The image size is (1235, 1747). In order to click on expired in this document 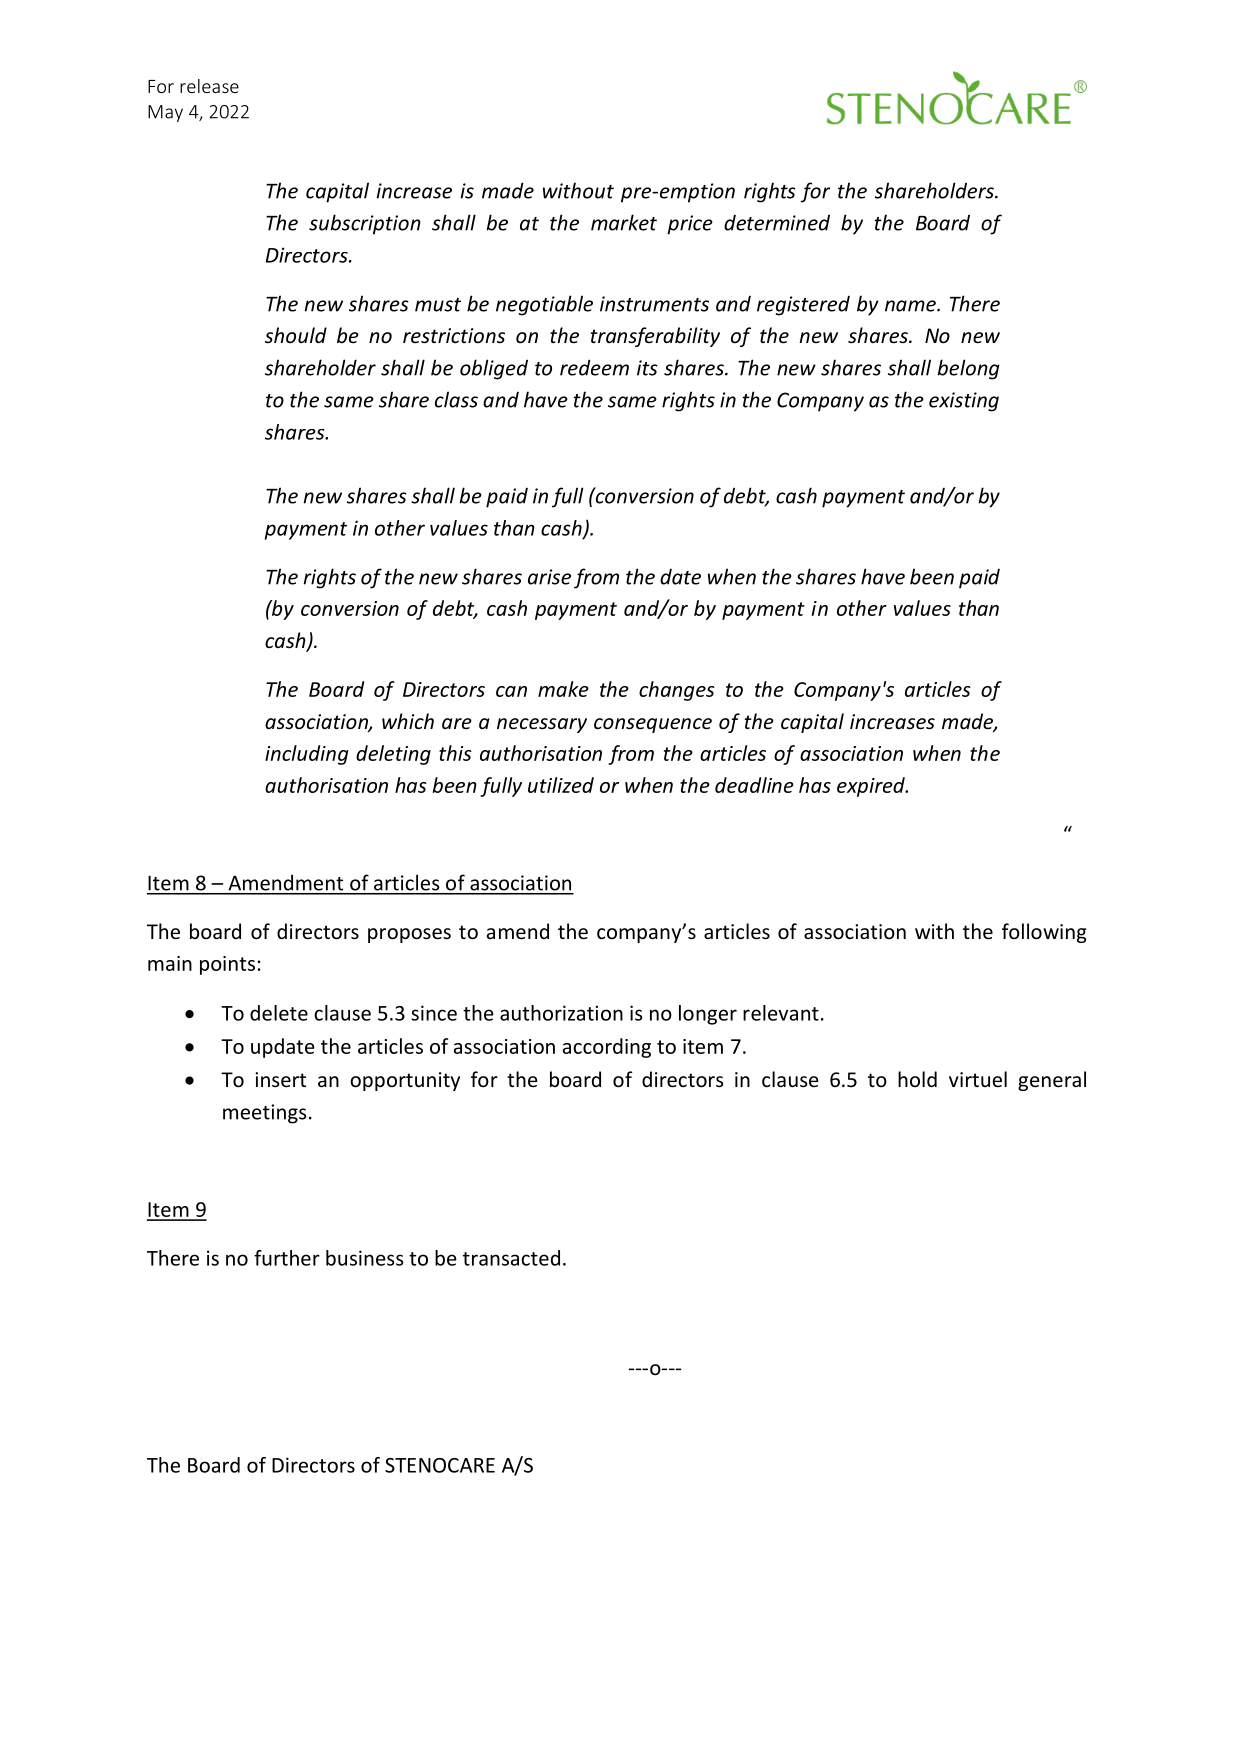, I will do `click(872, 787)`.
